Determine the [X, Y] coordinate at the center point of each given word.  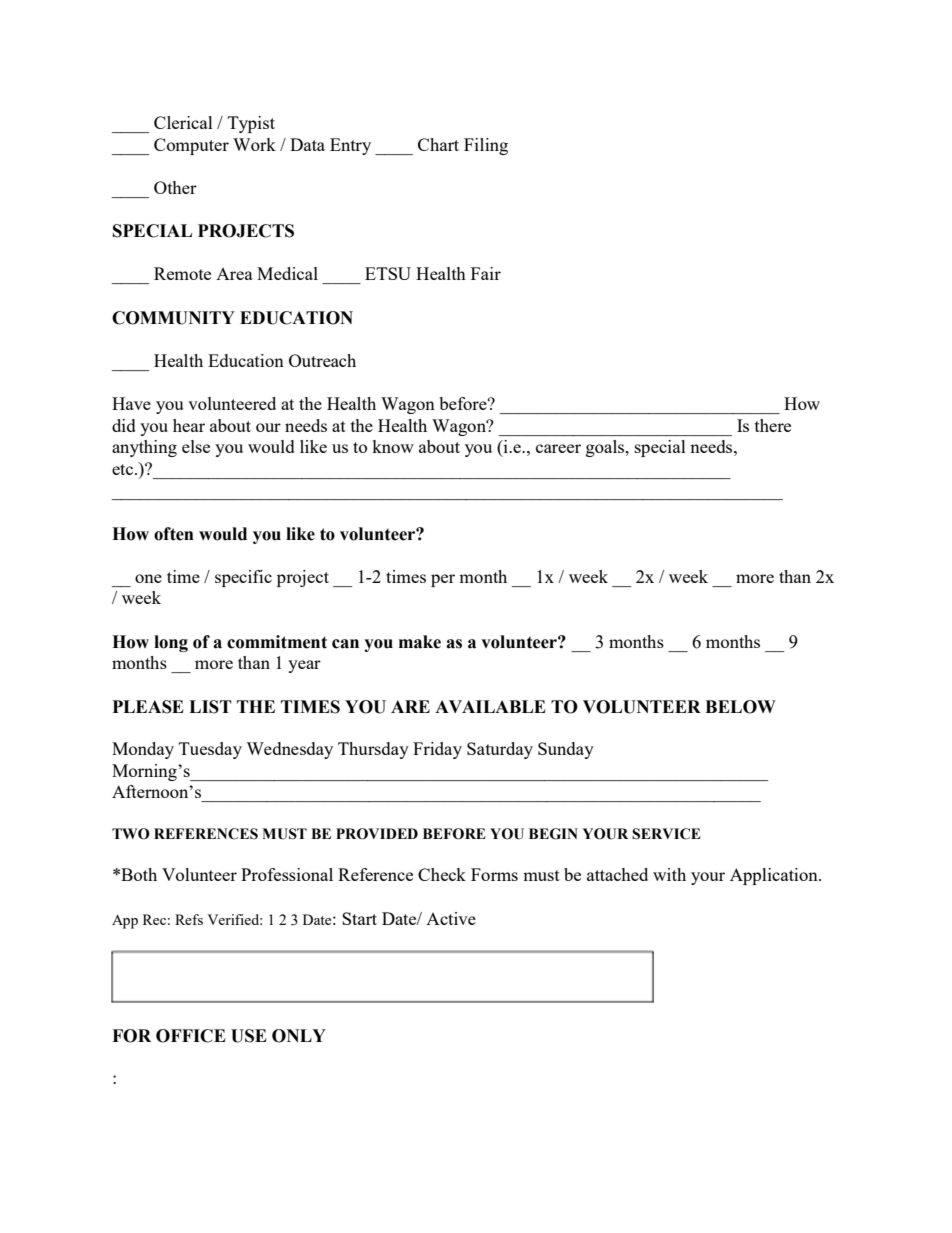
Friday [437, 750]
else [196, 446]
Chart [438, 144]
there [773, 425]
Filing [486, 146]
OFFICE [191, 1036]
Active [451, 918]
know [393, 446]
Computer [191, 146]
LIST [210, 707]
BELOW [740, 707]
